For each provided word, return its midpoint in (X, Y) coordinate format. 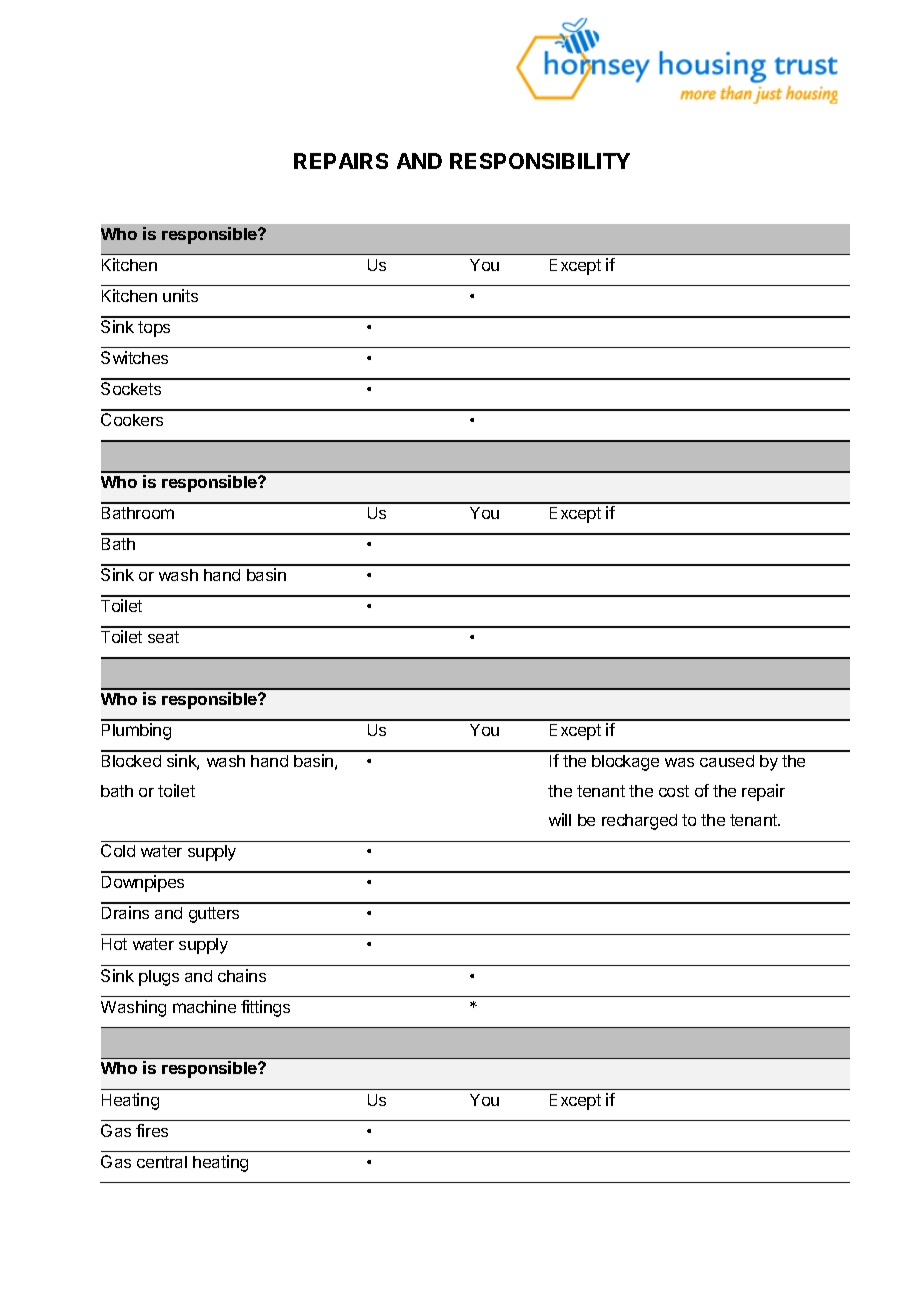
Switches (134, 357)
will (560, 819)
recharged (639, 822)
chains (242, 975)
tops (154, 329)
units (180, 295)
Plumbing (136, 731)
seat (163, 637)
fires (152, 1130)
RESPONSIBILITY (540, 161)
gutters (214, 915)
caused (727, 761)
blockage (625, 763)
